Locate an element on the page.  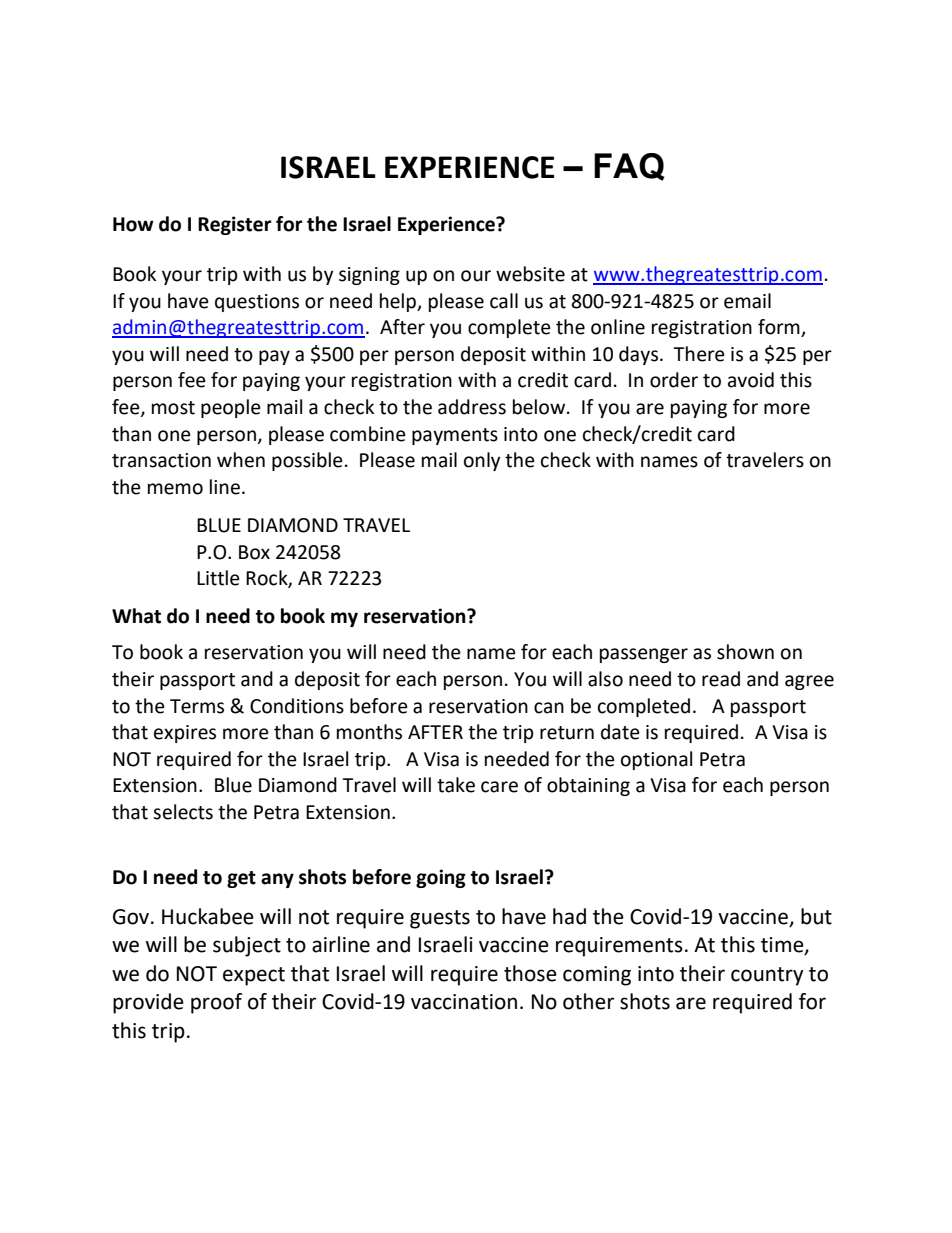
FAQ is located at coordinates (629, 167).
